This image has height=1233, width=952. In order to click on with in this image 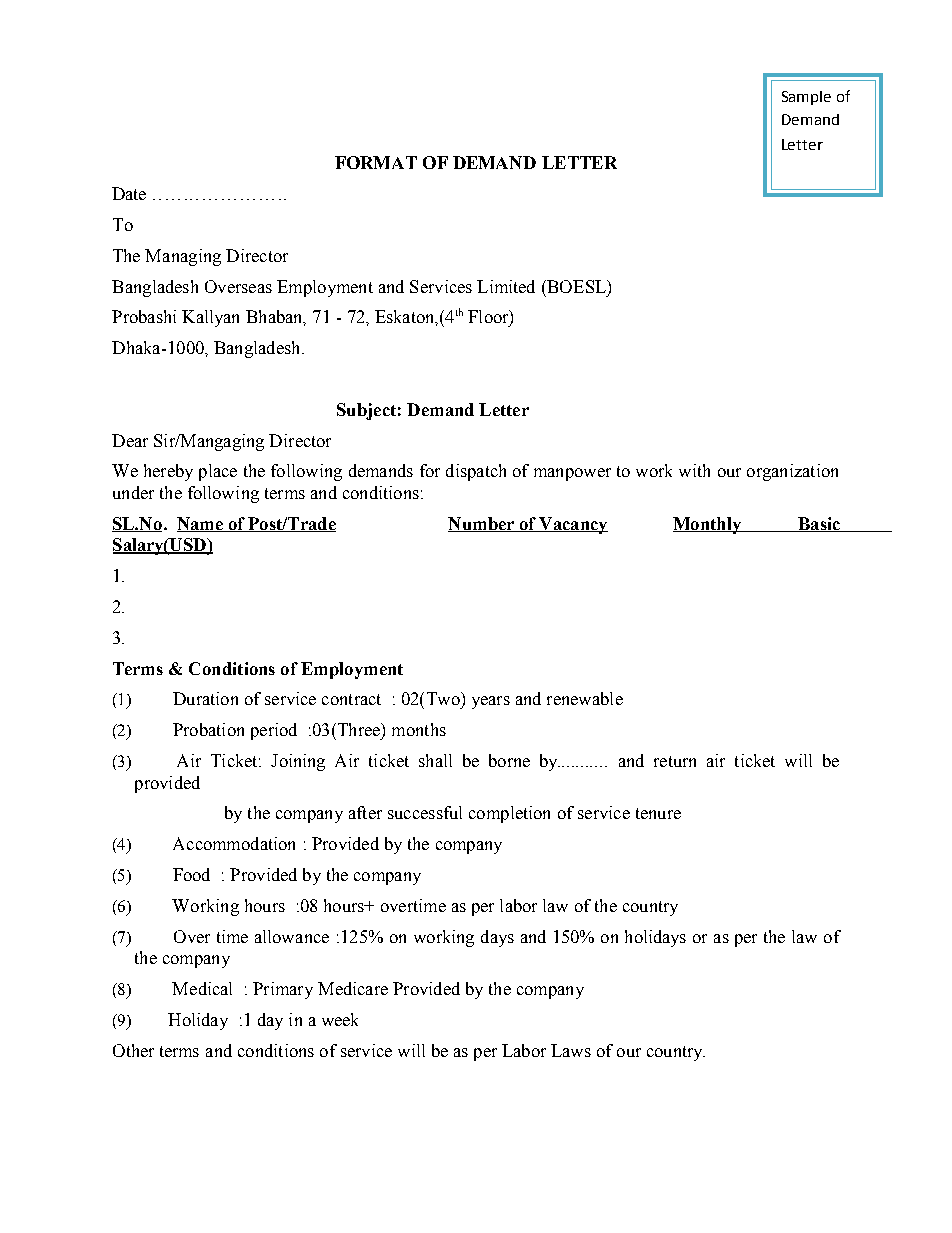, I will do `click(694, 470)`.
